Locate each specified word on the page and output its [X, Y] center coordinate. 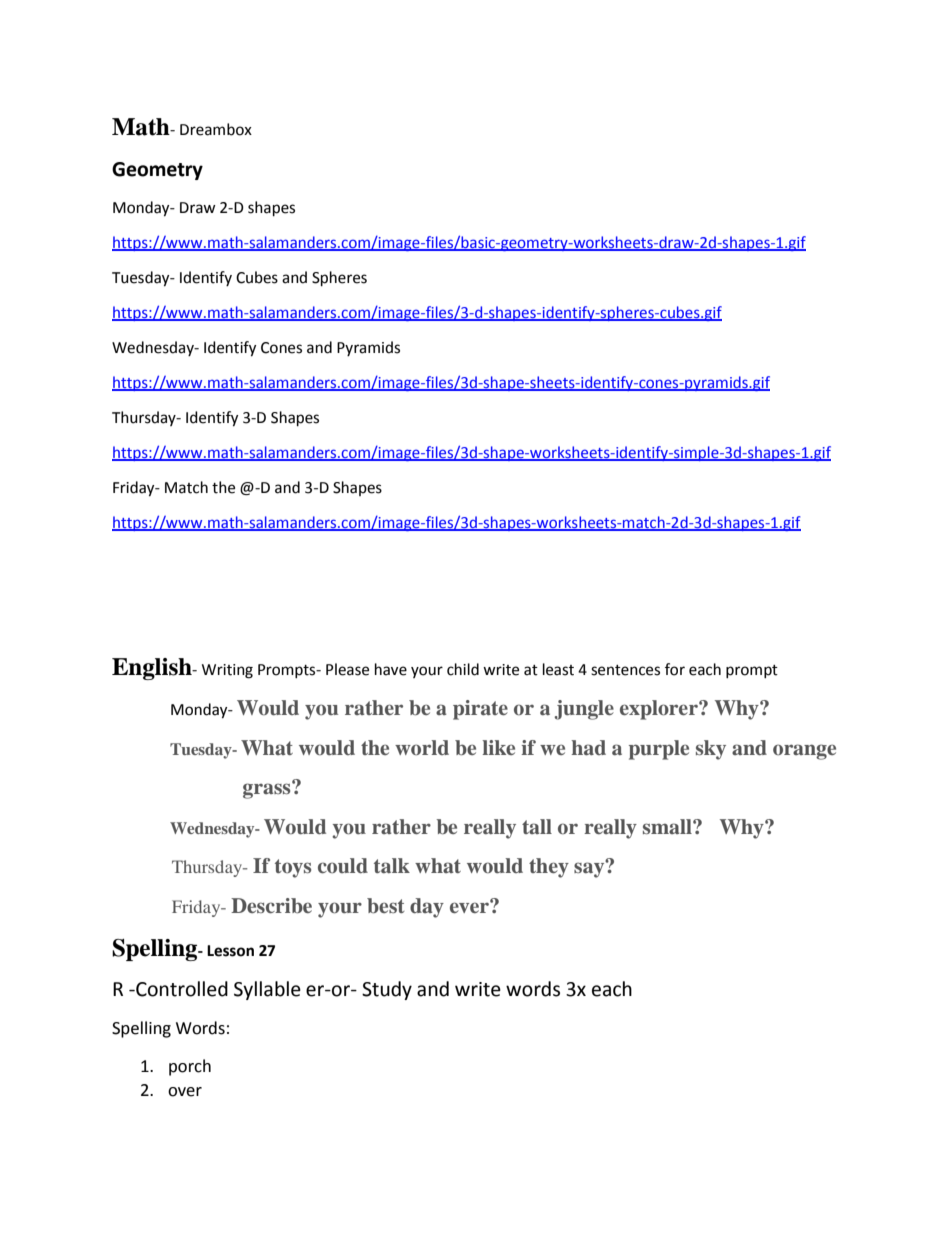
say [590, 869]
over [185, 1092]
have [391, 669]
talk [392, 865]
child [463, 669]
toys [293, 868]
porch [190, 1067]
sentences [625, 670]
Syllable [267, 990]
